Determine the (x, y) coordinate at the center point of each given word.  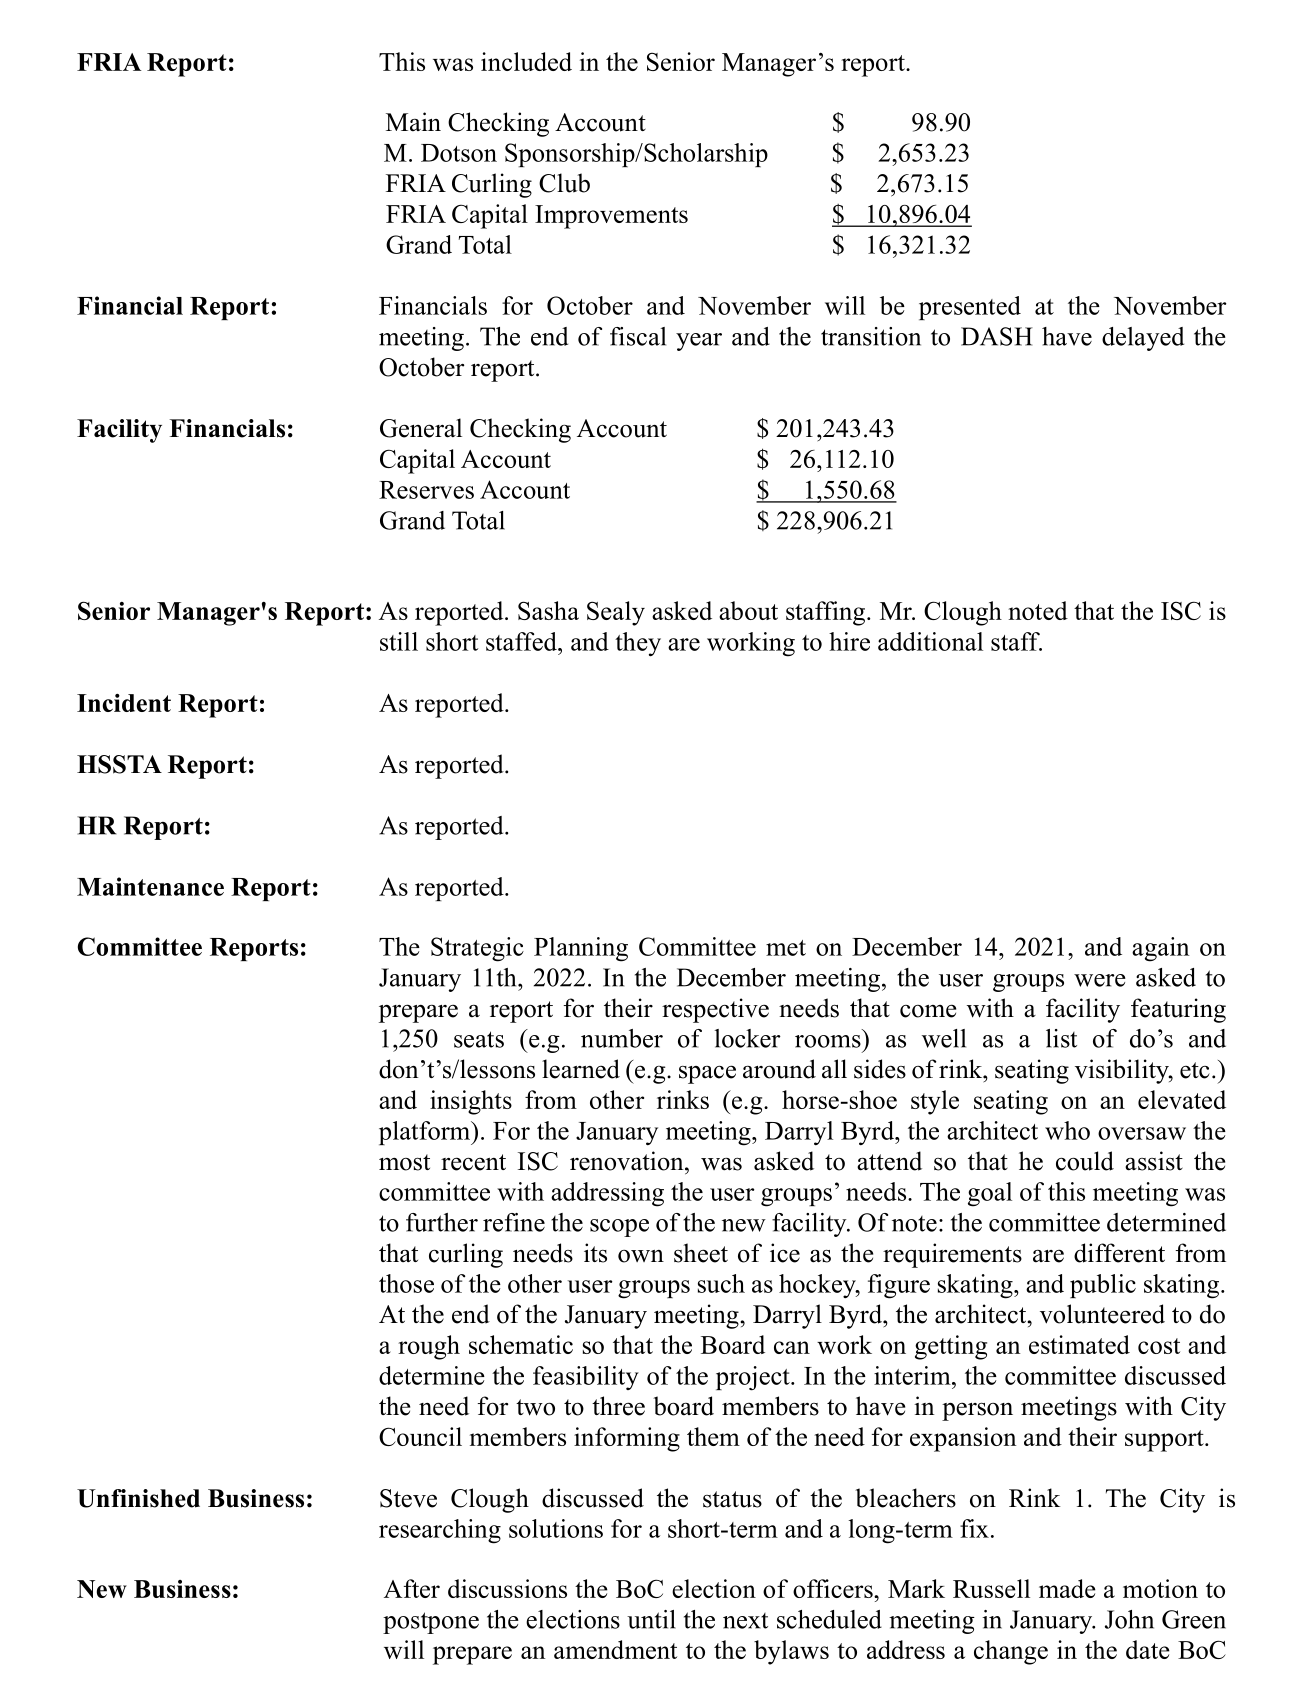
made (1067, 1588)
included (526, 61)
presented (970, 308)
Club (564, 183)
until (651, 1619)
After (412, 1588)
